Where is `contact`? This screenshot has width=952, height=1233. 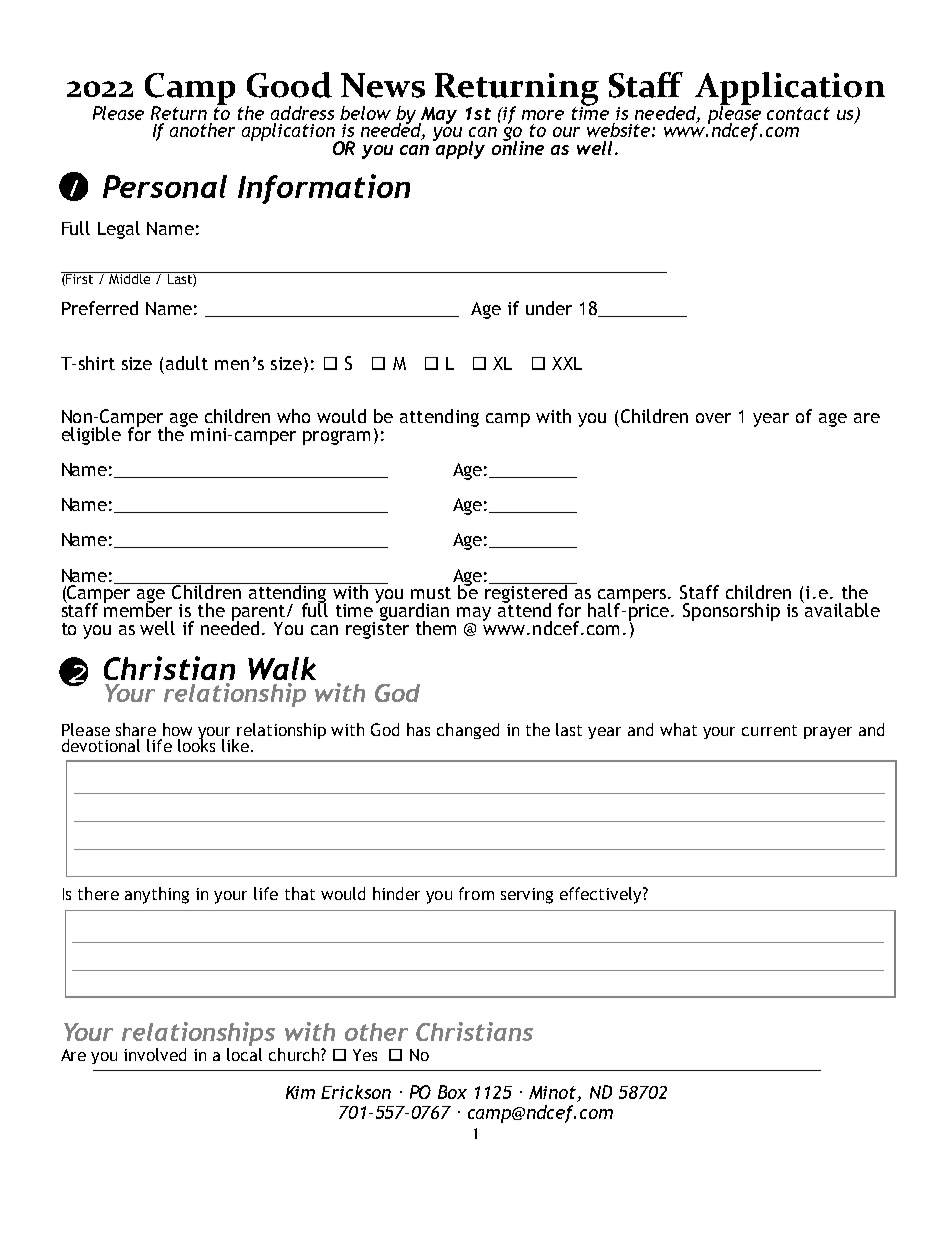 contact is located at coordinates (798, 113).
